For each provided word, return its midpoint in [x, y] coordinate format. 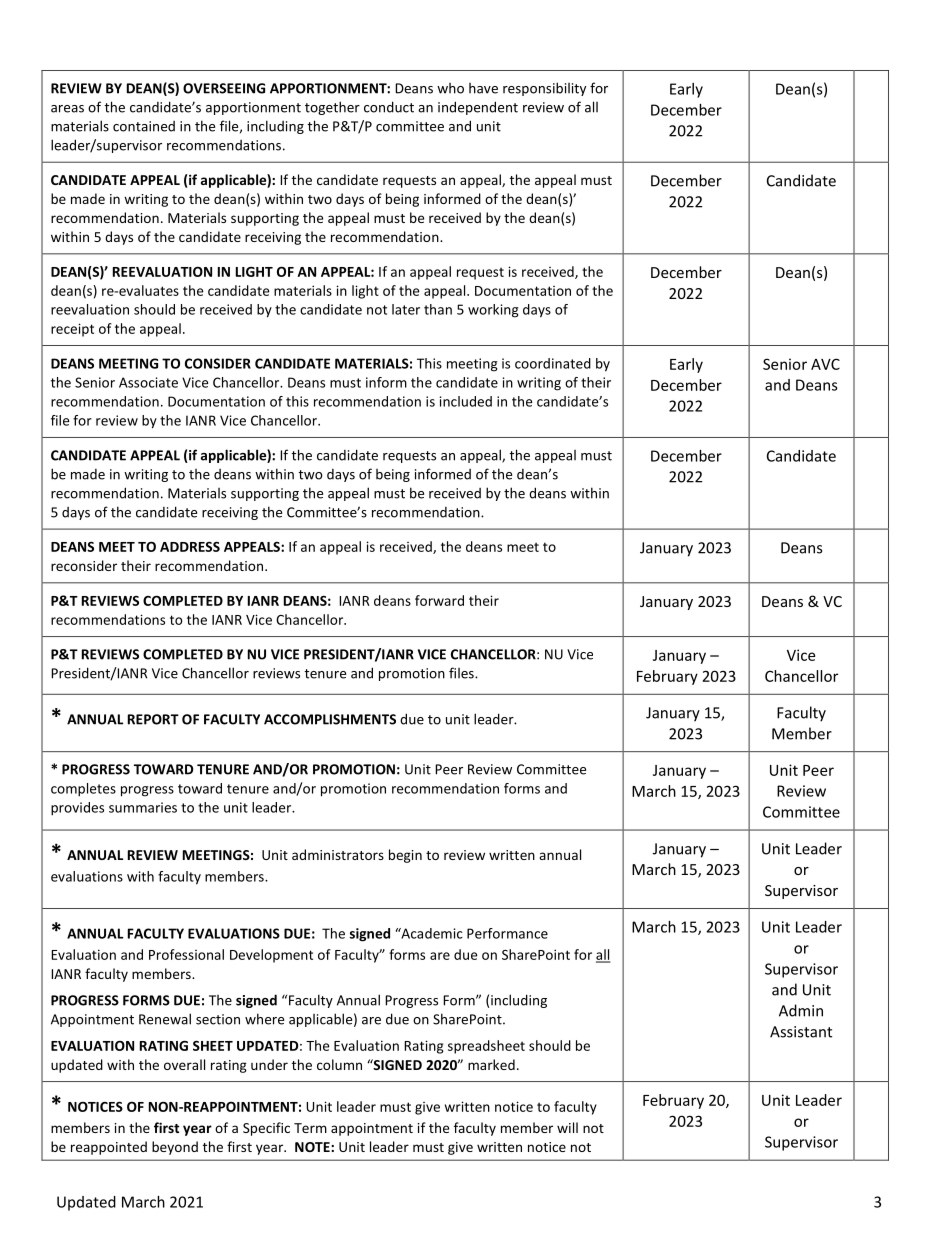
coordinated [553, 363]
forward [439, 600]
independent [478, 108]
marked [491, 1064]
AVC [825, 364]
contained [144, 126]
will [567, 1127]
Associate [148, 382]
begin [405, 856]
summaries [143, 807]
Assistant [801, 1032]
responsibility [544, 89]
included [466, 401]
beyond [175, 1148]
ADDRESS [190, 547]
